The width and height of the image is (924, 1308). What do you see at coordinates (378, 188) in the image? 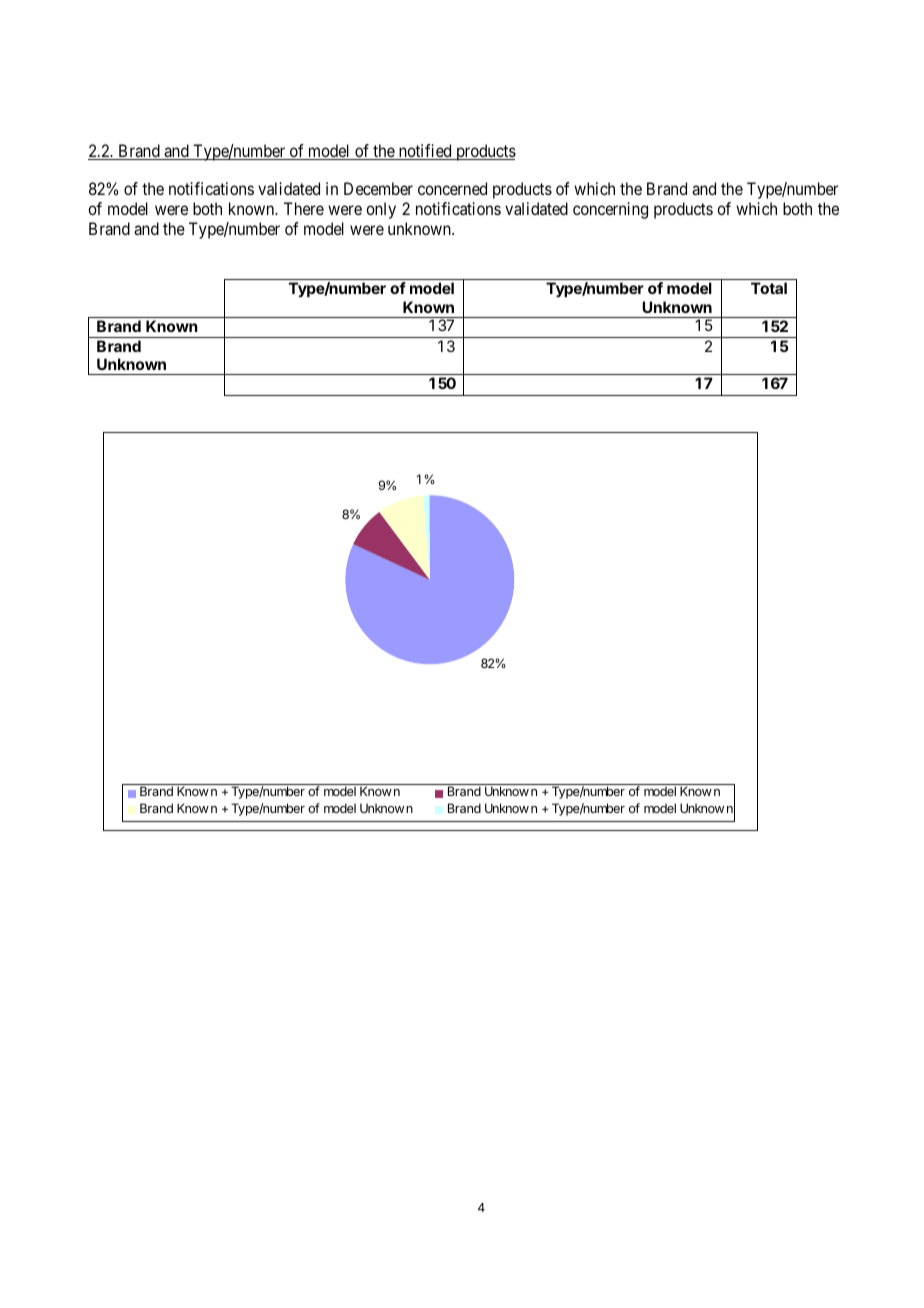
I see `December` at bounding box center [378, 188].
